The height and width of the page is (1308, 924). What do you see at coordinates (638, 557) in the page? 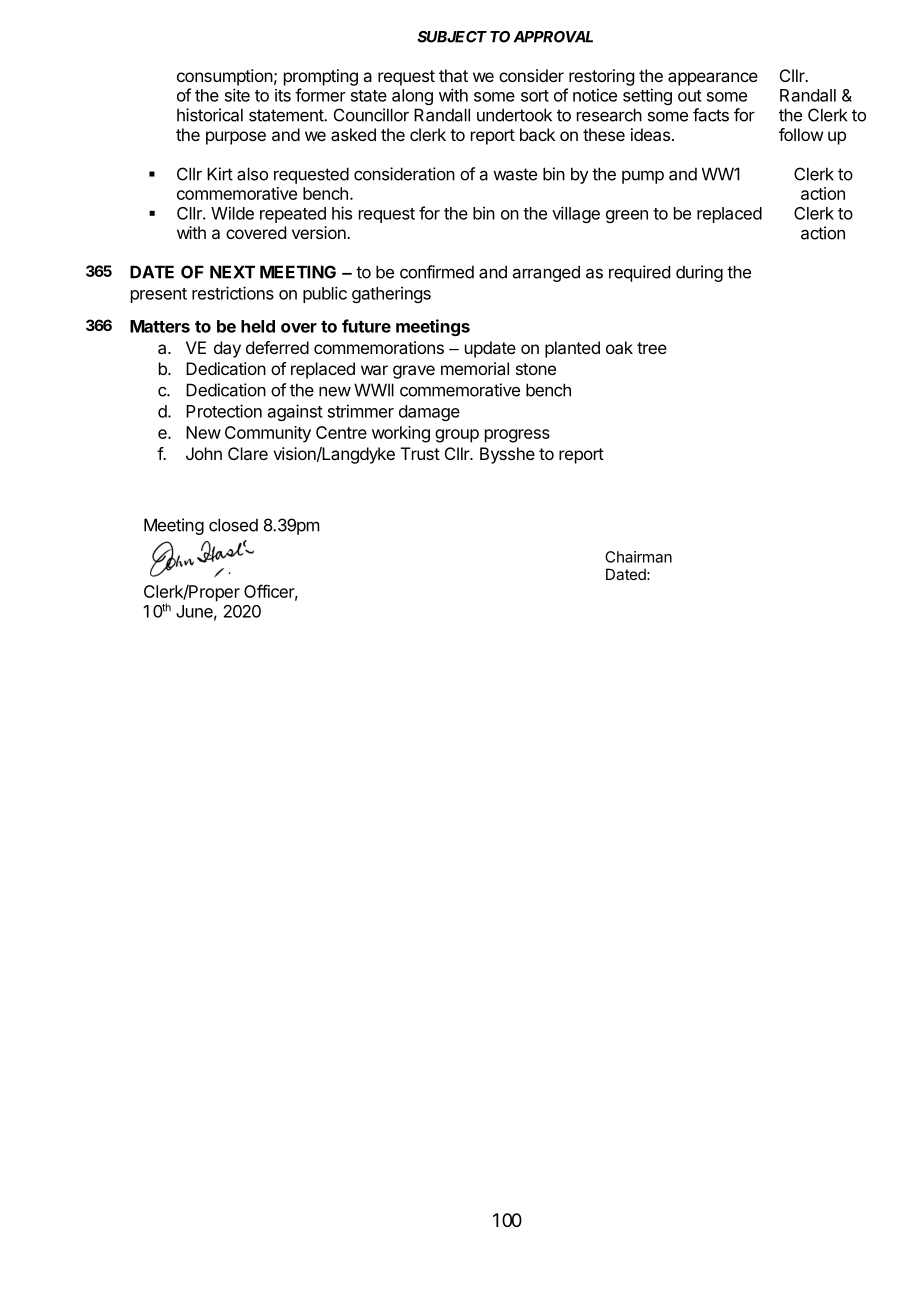
I see `Chairman` at bounding box center [638, 557].
